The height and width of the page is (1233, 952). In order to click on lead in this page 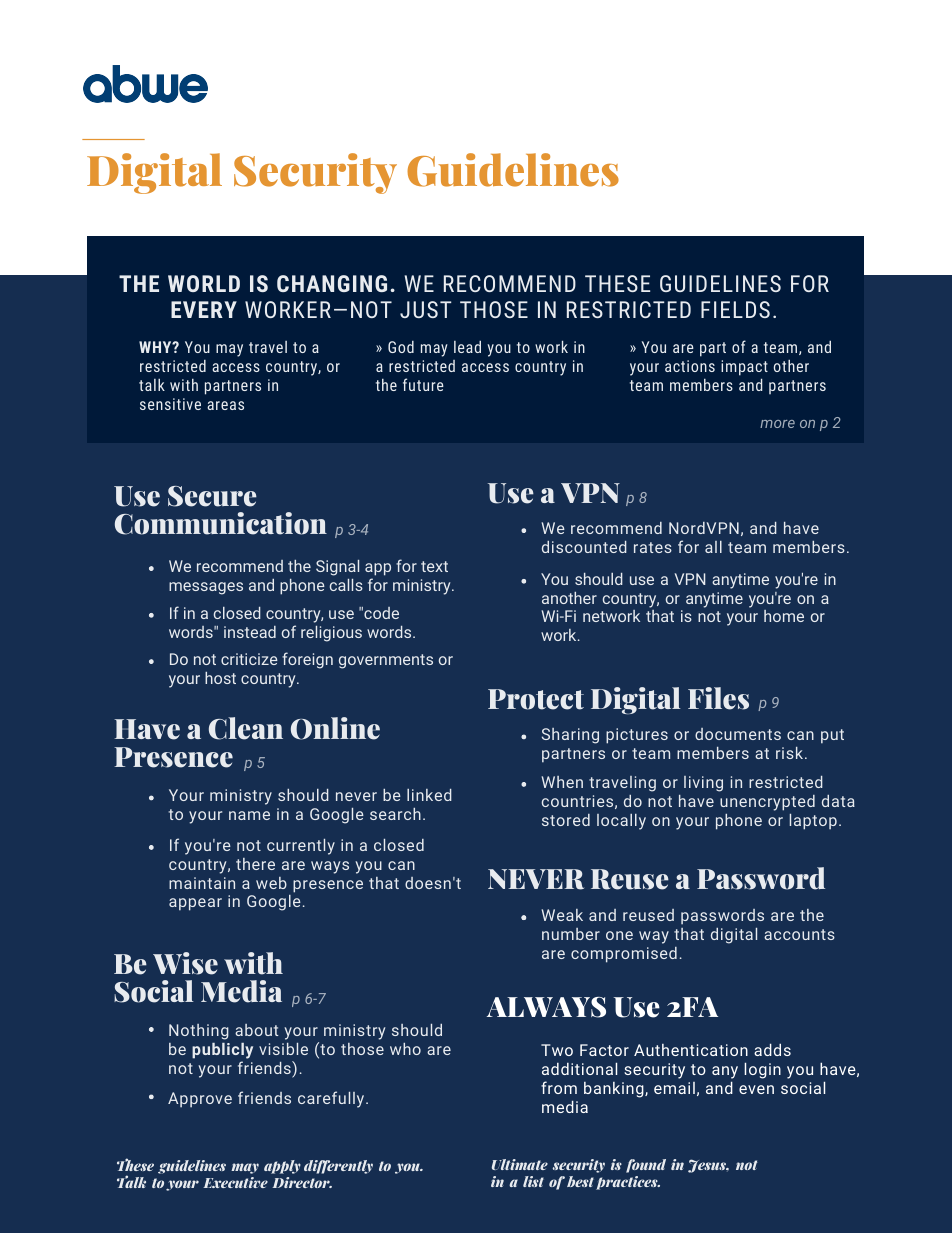, I will do `click(467, 346)`.
